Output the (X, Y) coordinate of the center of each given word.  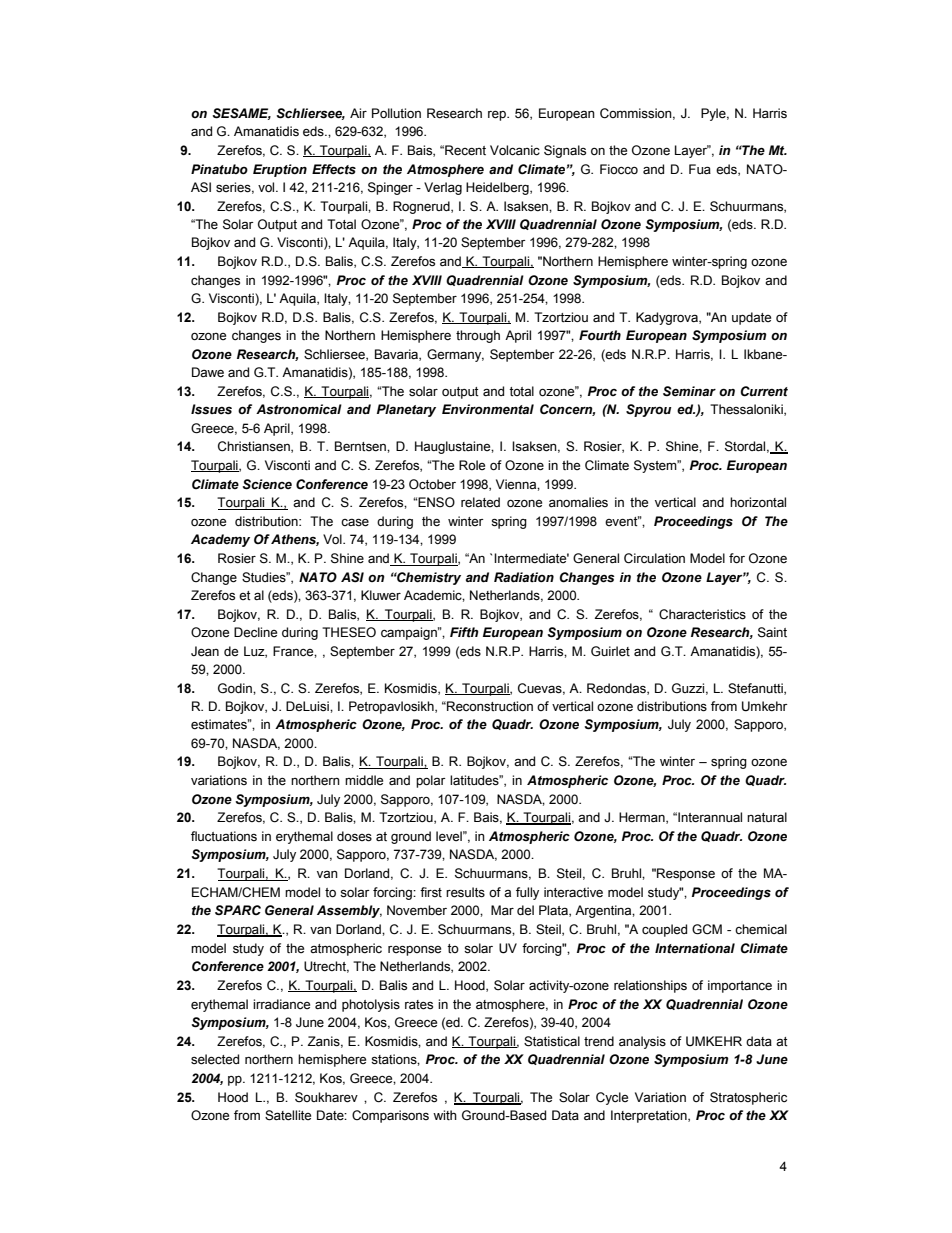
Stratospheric (748, 1098)
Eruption (280, 170)
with (445, 1115)
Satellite (288, 1115)
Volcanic (515, 150)
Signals (565, 151)
